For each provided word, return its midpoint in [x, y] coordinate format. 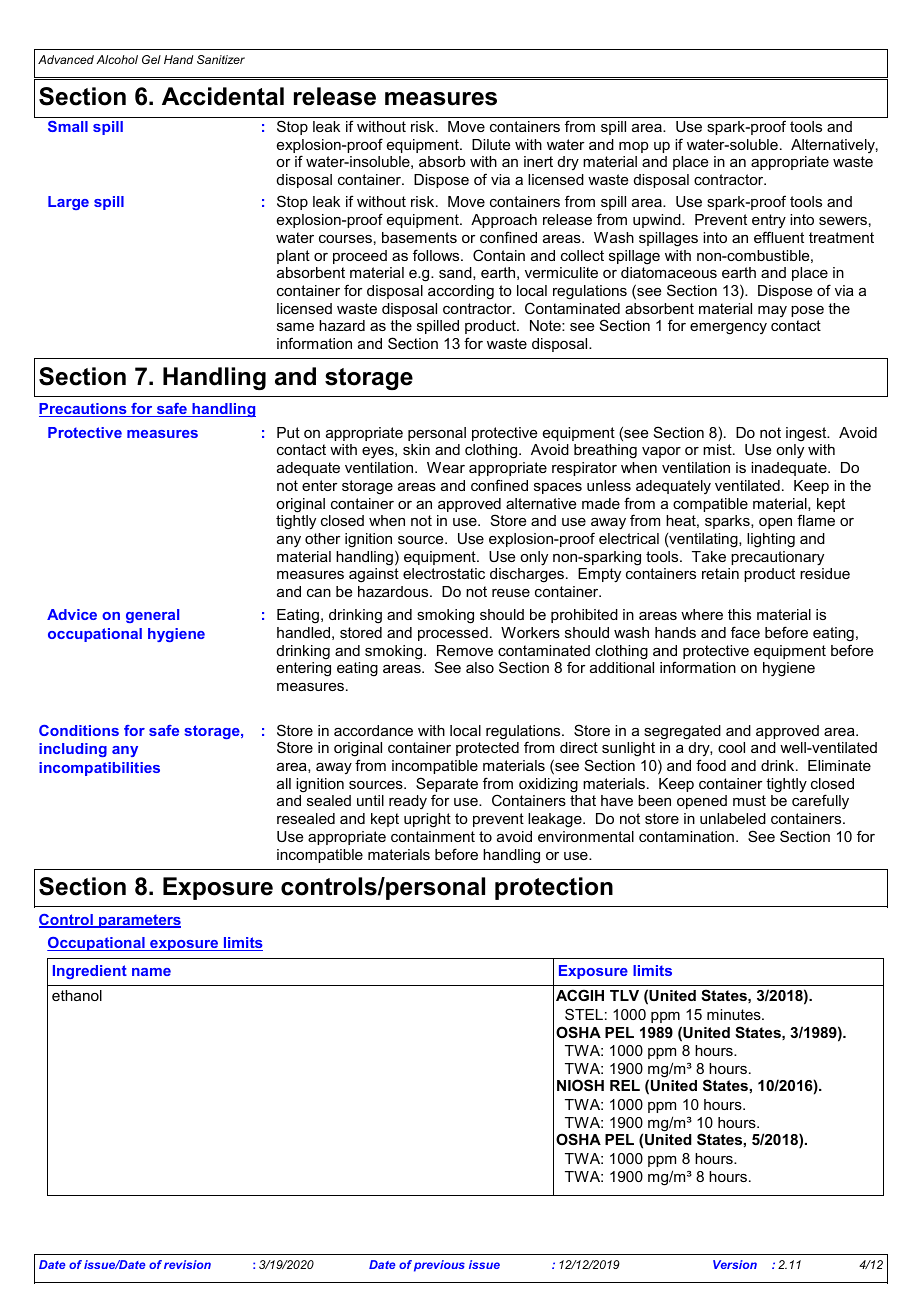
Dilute [491, 144]
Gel [151, 59]
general [152, 616]
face [745, 632]
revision [187, 1264]
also [480, 667]
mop [633, 147]
